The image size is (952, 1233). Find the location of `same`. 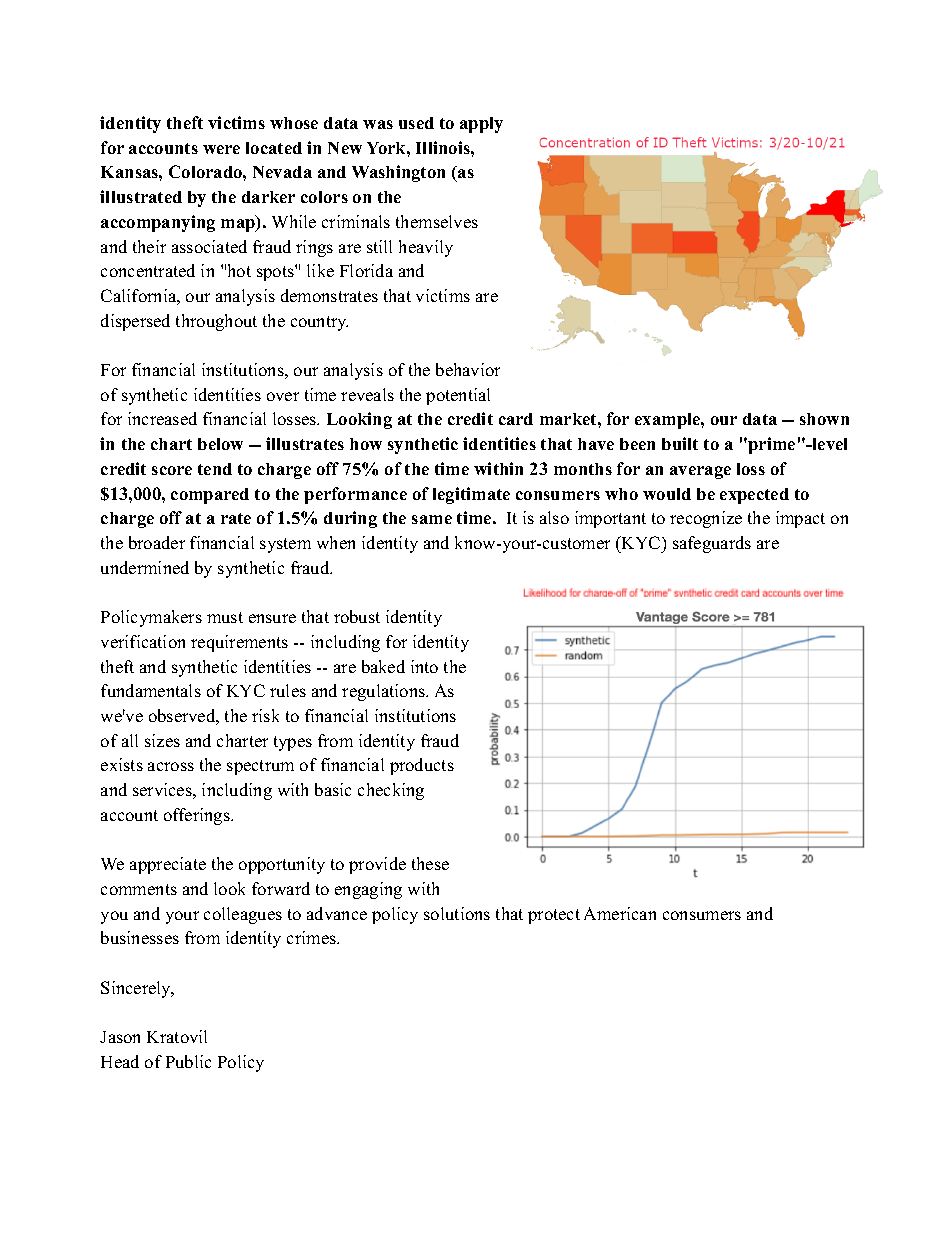

same is located at coordinates (432, 519).
